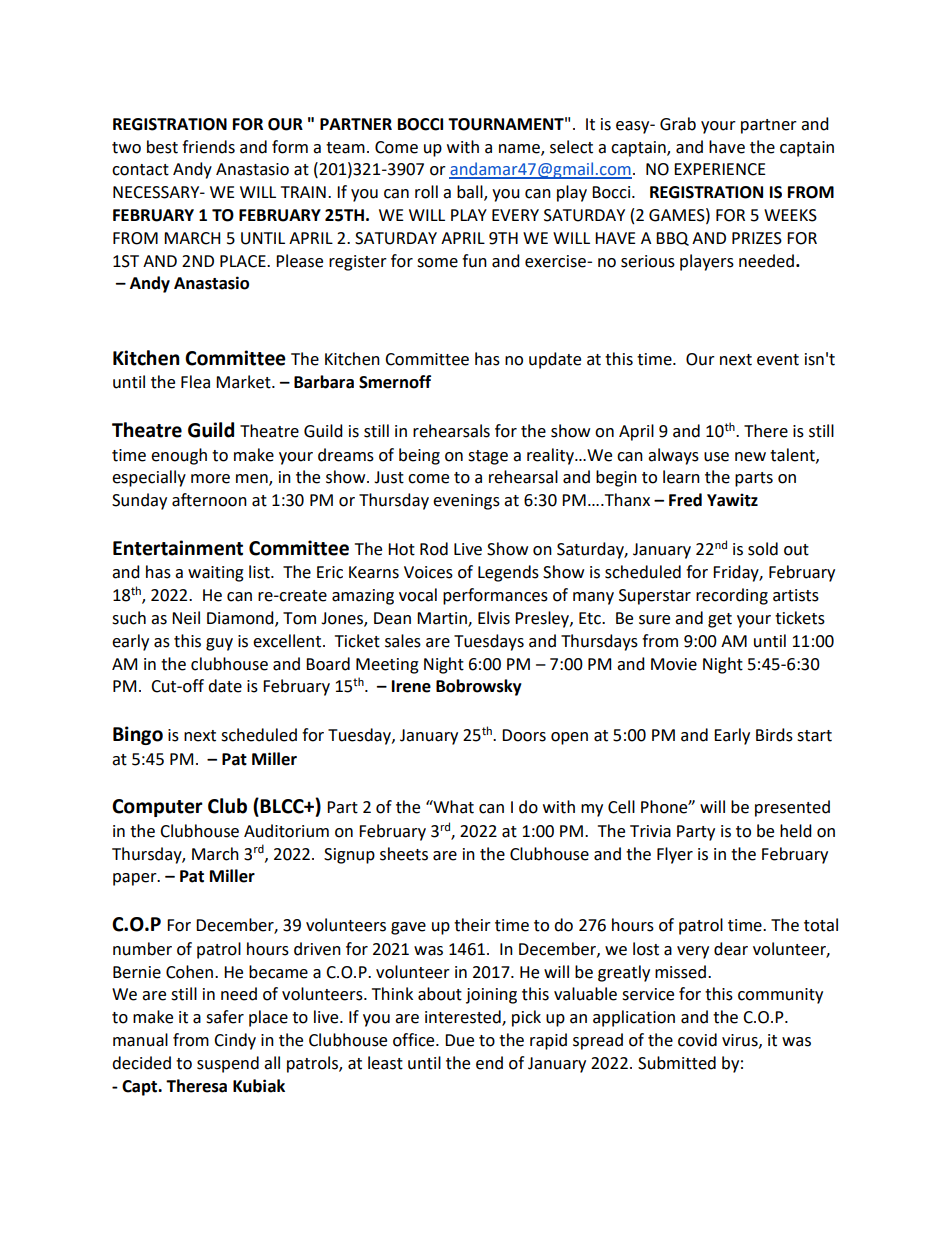  Describe the element at coordinates (235, 1041) in the screenshot. I see `Cindy` at that location.
